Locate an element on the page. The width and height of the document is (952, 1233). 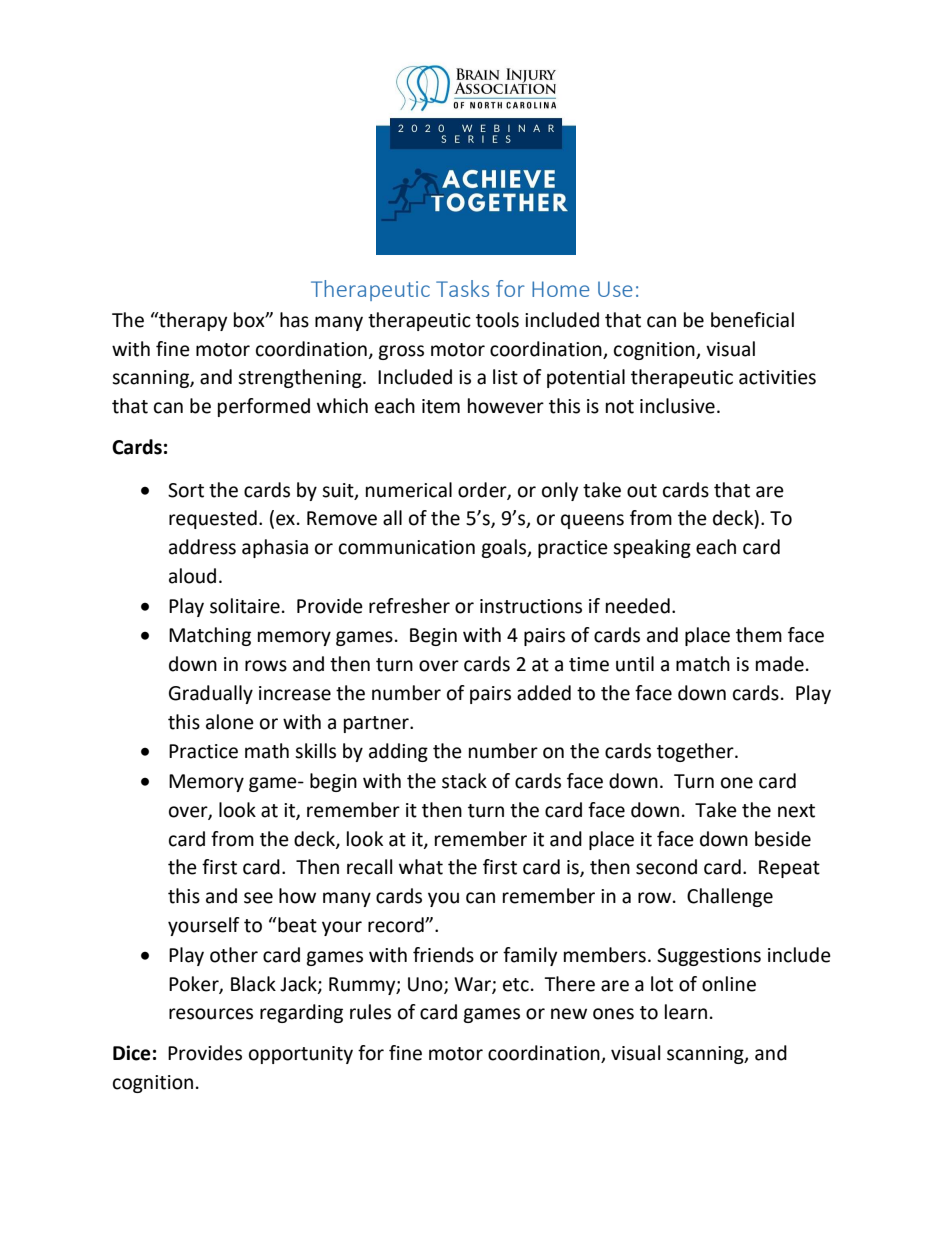
see is located at coordinates (258, 898).
